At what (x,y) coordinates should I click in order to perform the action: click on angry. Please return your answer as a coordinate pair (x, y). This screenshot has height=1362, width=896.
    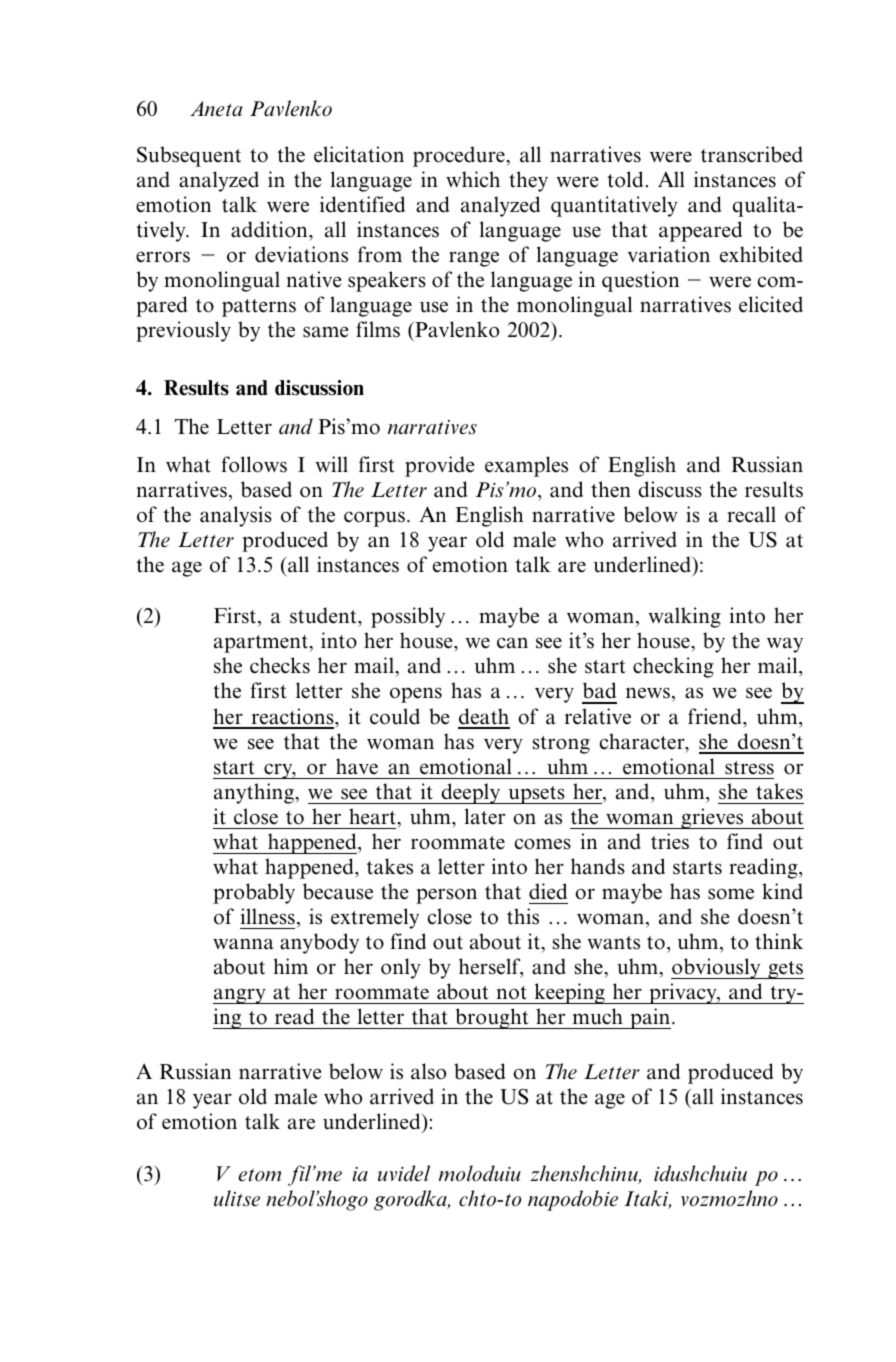
    Looking at the image, I should click on (240, 996).
